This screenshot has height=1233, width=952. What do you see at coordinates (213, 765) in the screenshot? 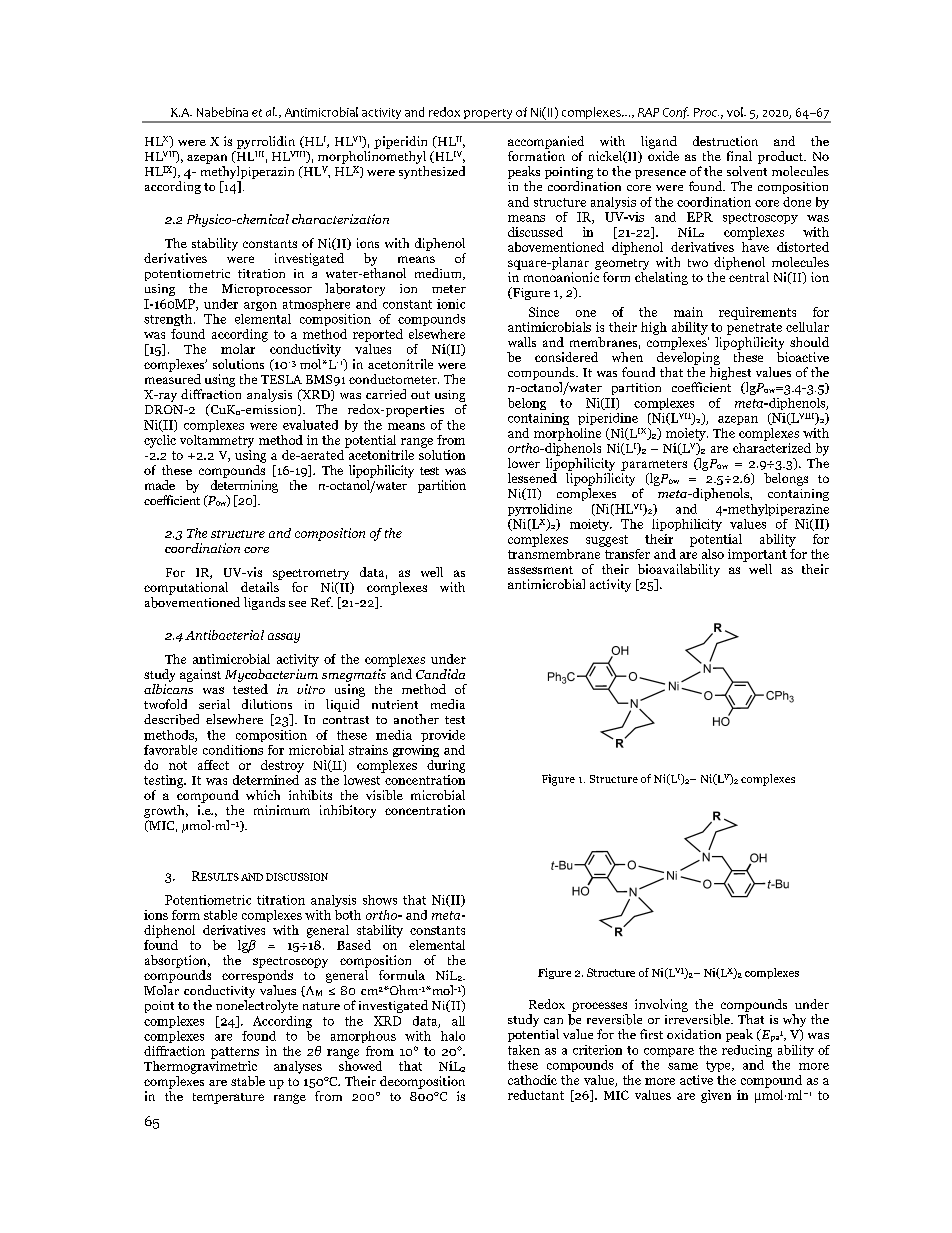
I see `affect` at bounding box center [213, 765].
